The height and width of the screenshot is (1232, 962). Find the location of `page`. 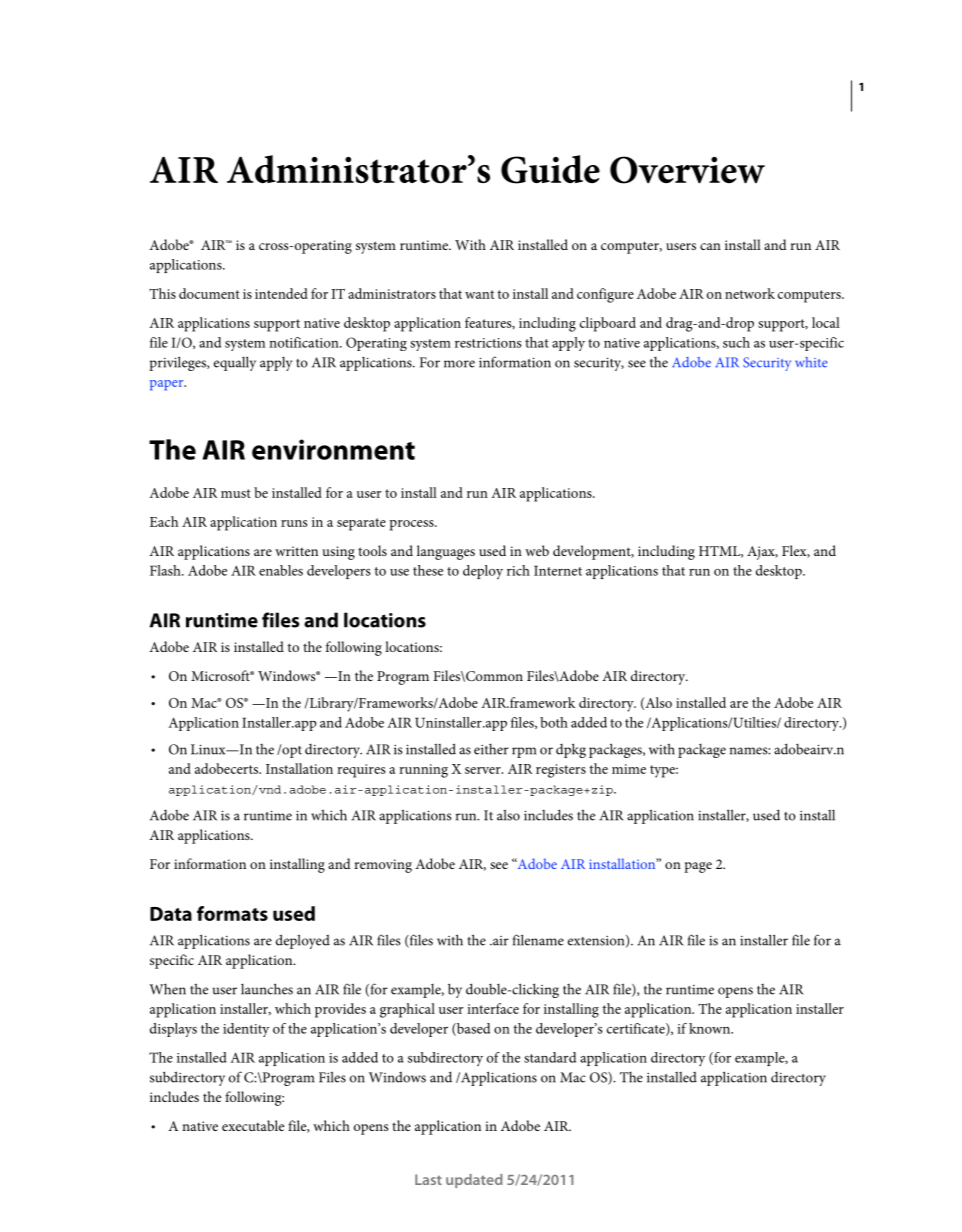

page is located at coordinates (698, 867).
